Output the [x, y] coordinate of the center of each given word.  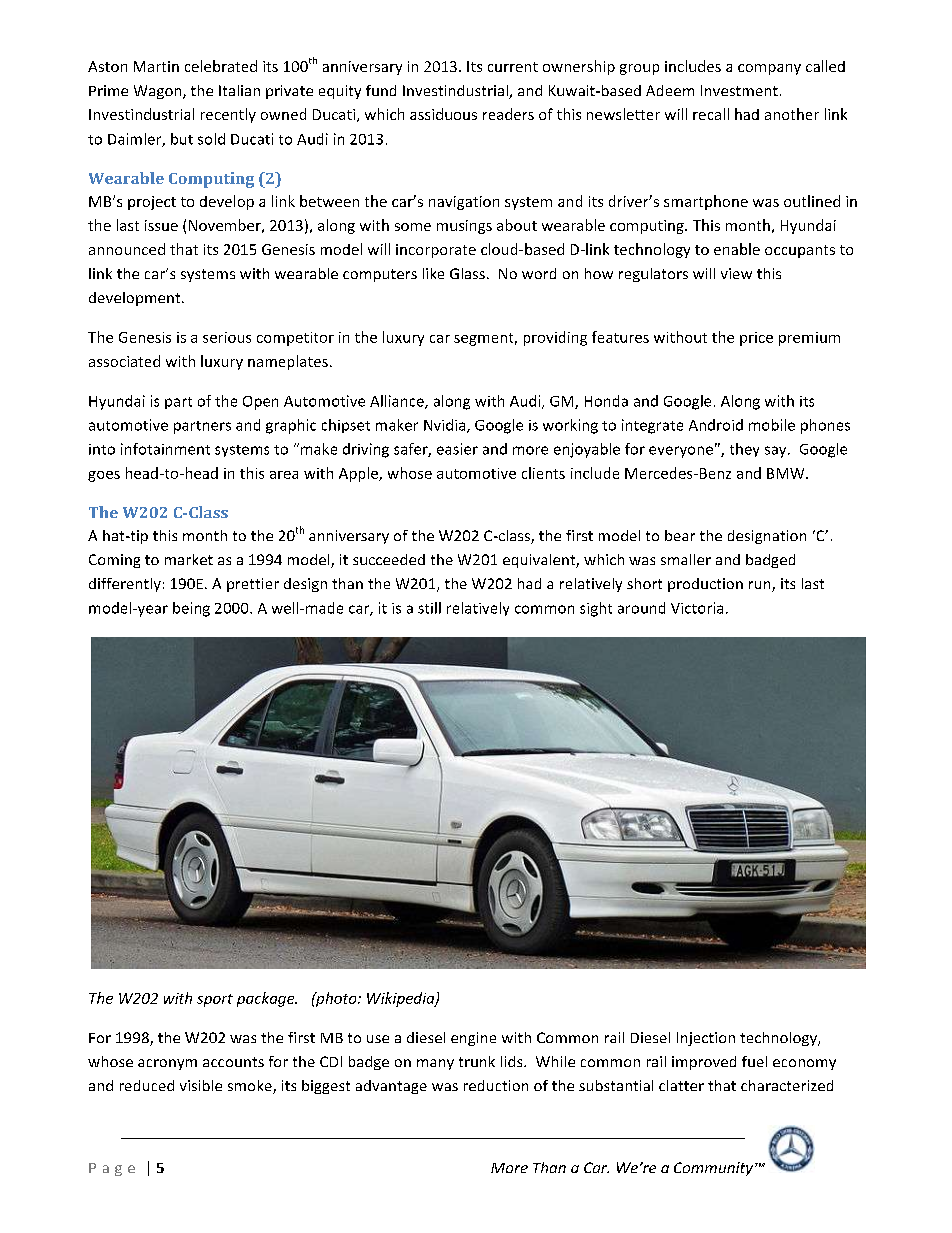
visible [201, 1085]
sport [215, 1000]
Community [715, 1169]
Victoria [697, 608]
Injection [706, 1039]
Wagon [159, 92]
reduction [496, 1085]
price [756, 339]
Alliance [398, 402]
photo [336, 999]
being [191, 609]
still [429, 608]
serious [227, 337]
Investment [739, 90]
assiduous [443, 114]
